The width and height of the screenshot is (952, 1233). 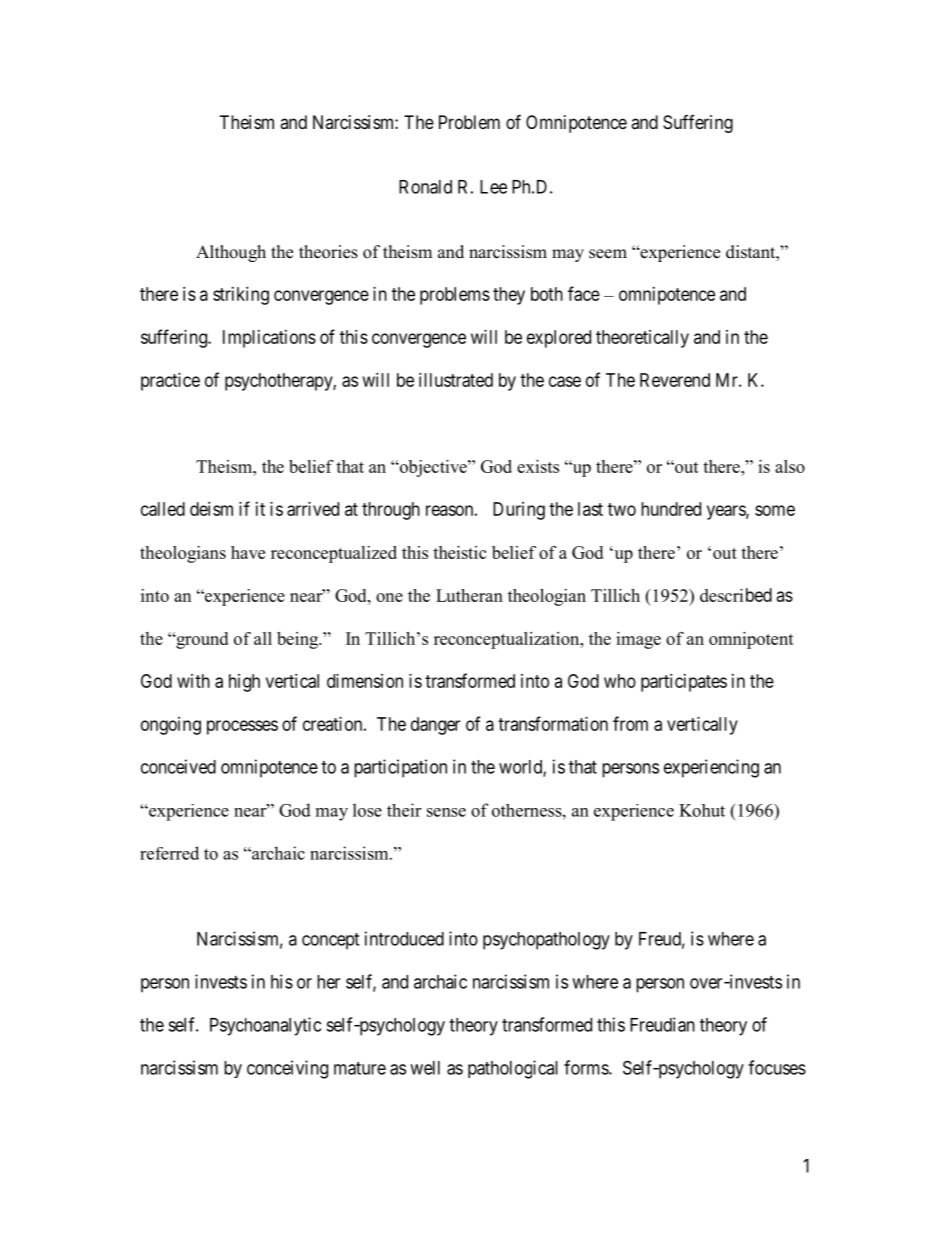 I want to click on referred, so click(x=169, y=853).
